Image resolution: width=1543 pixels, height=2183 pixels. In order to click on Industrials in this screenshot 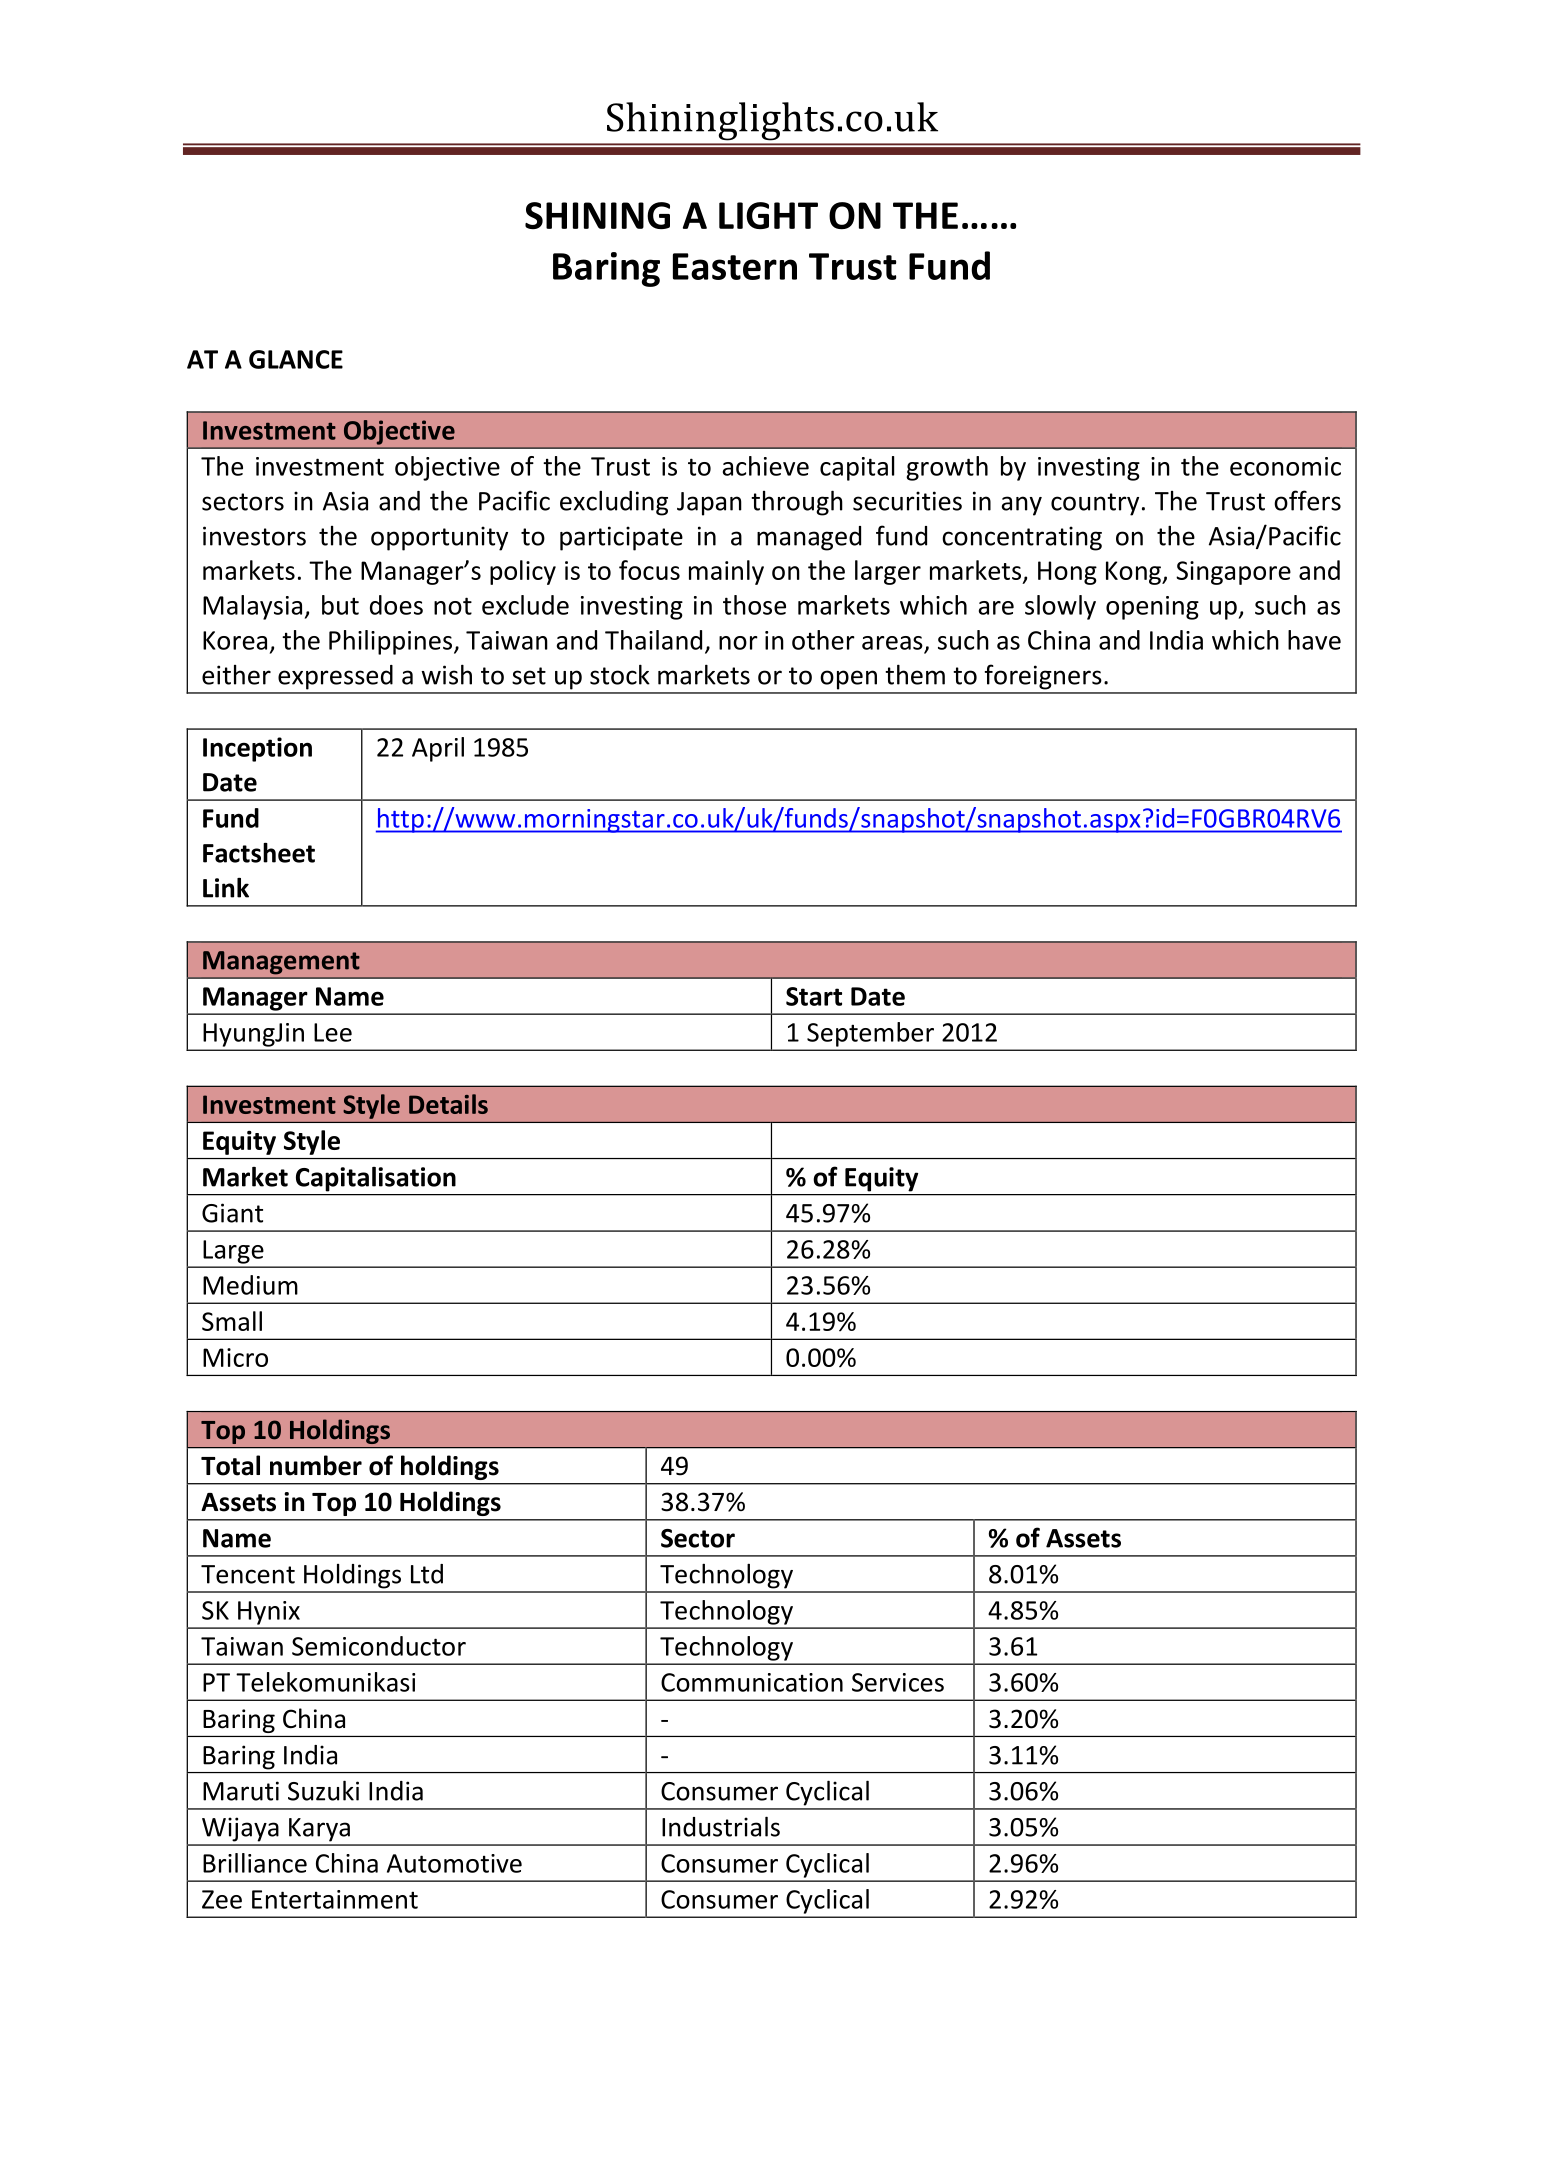, I will do `click(721, 1826)`.
